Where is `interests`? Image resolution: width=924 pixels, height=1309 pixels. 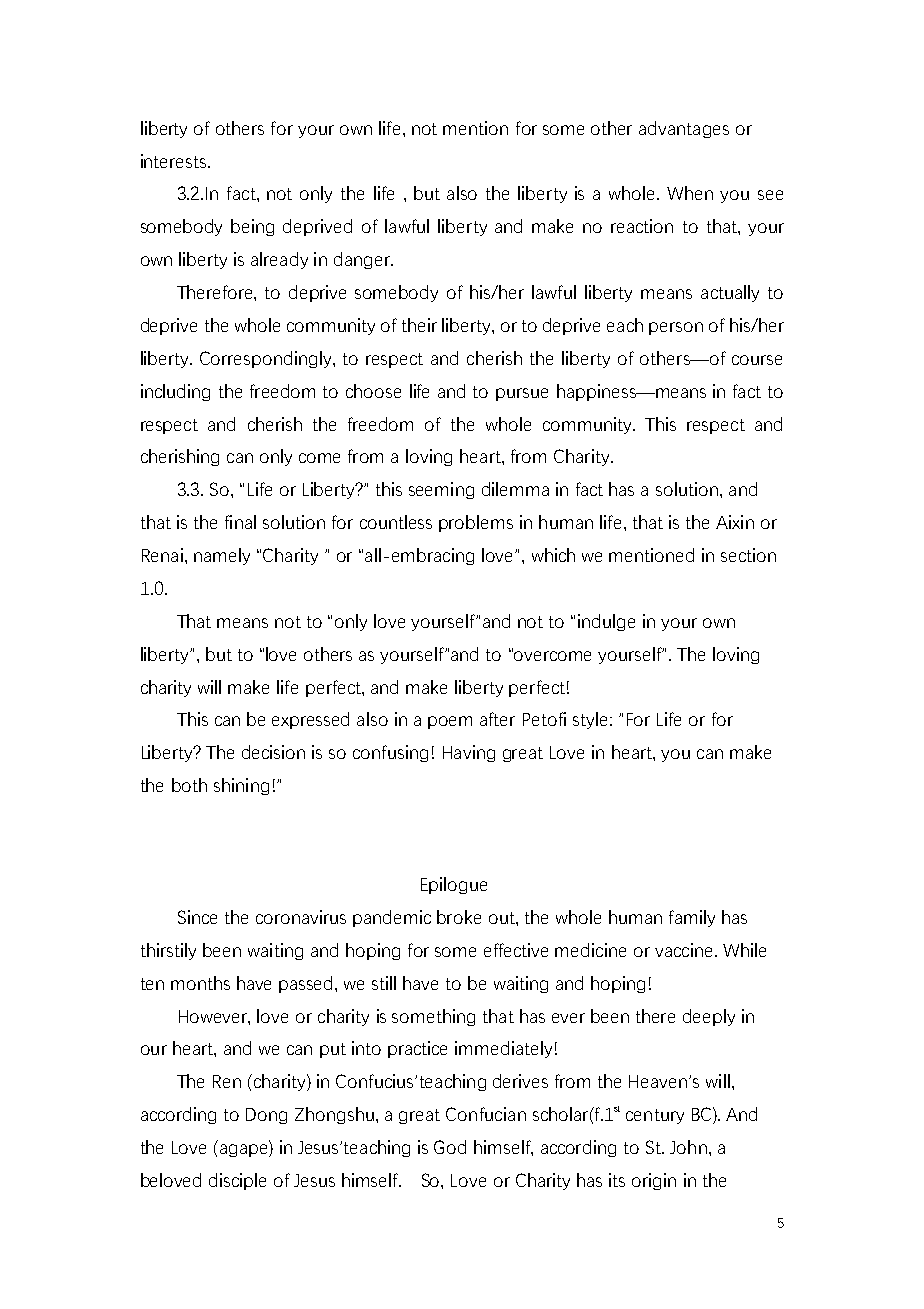 interests is located at coordinates (175, 161).
